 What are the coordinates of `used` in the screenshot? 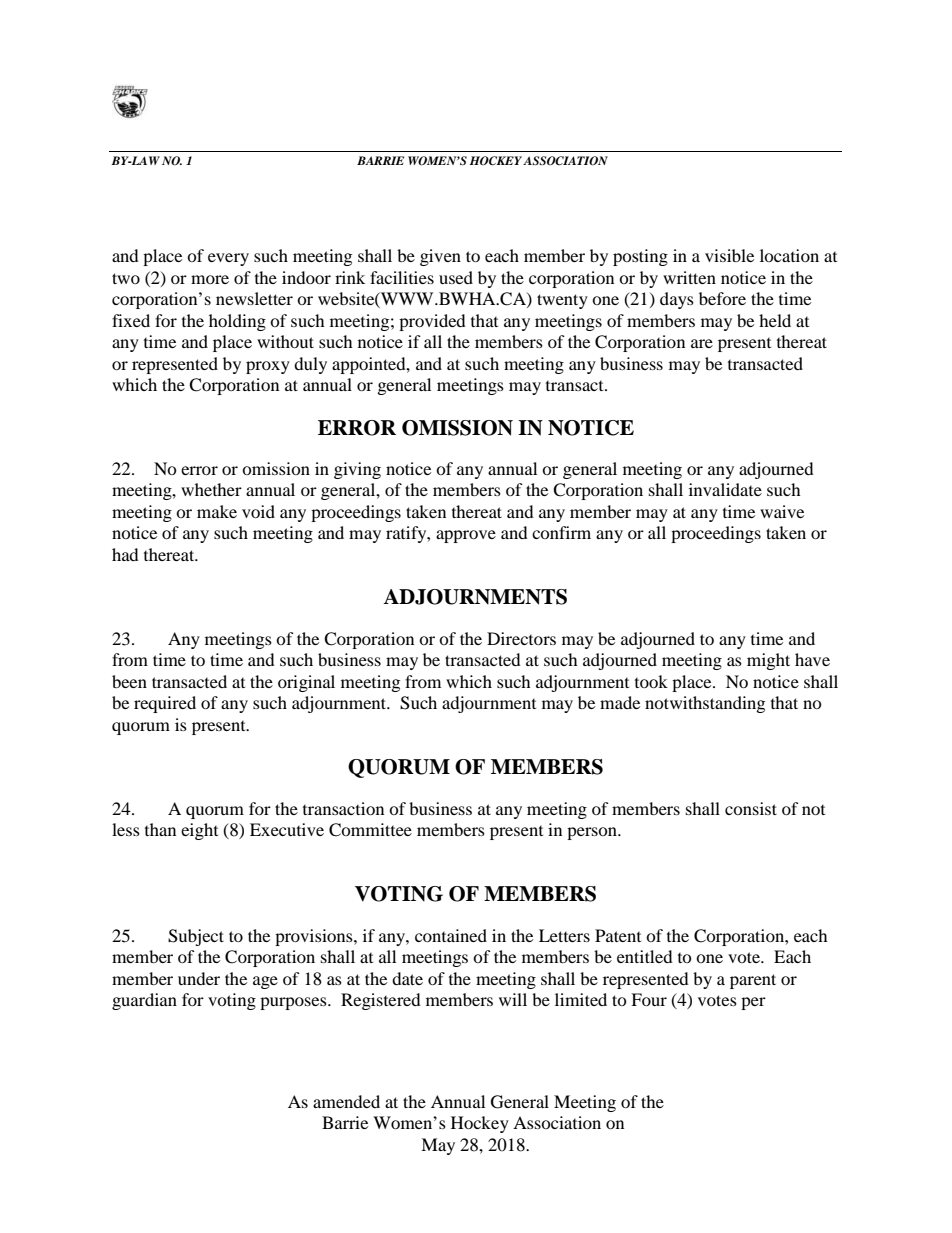 It's located at (456, 277).
